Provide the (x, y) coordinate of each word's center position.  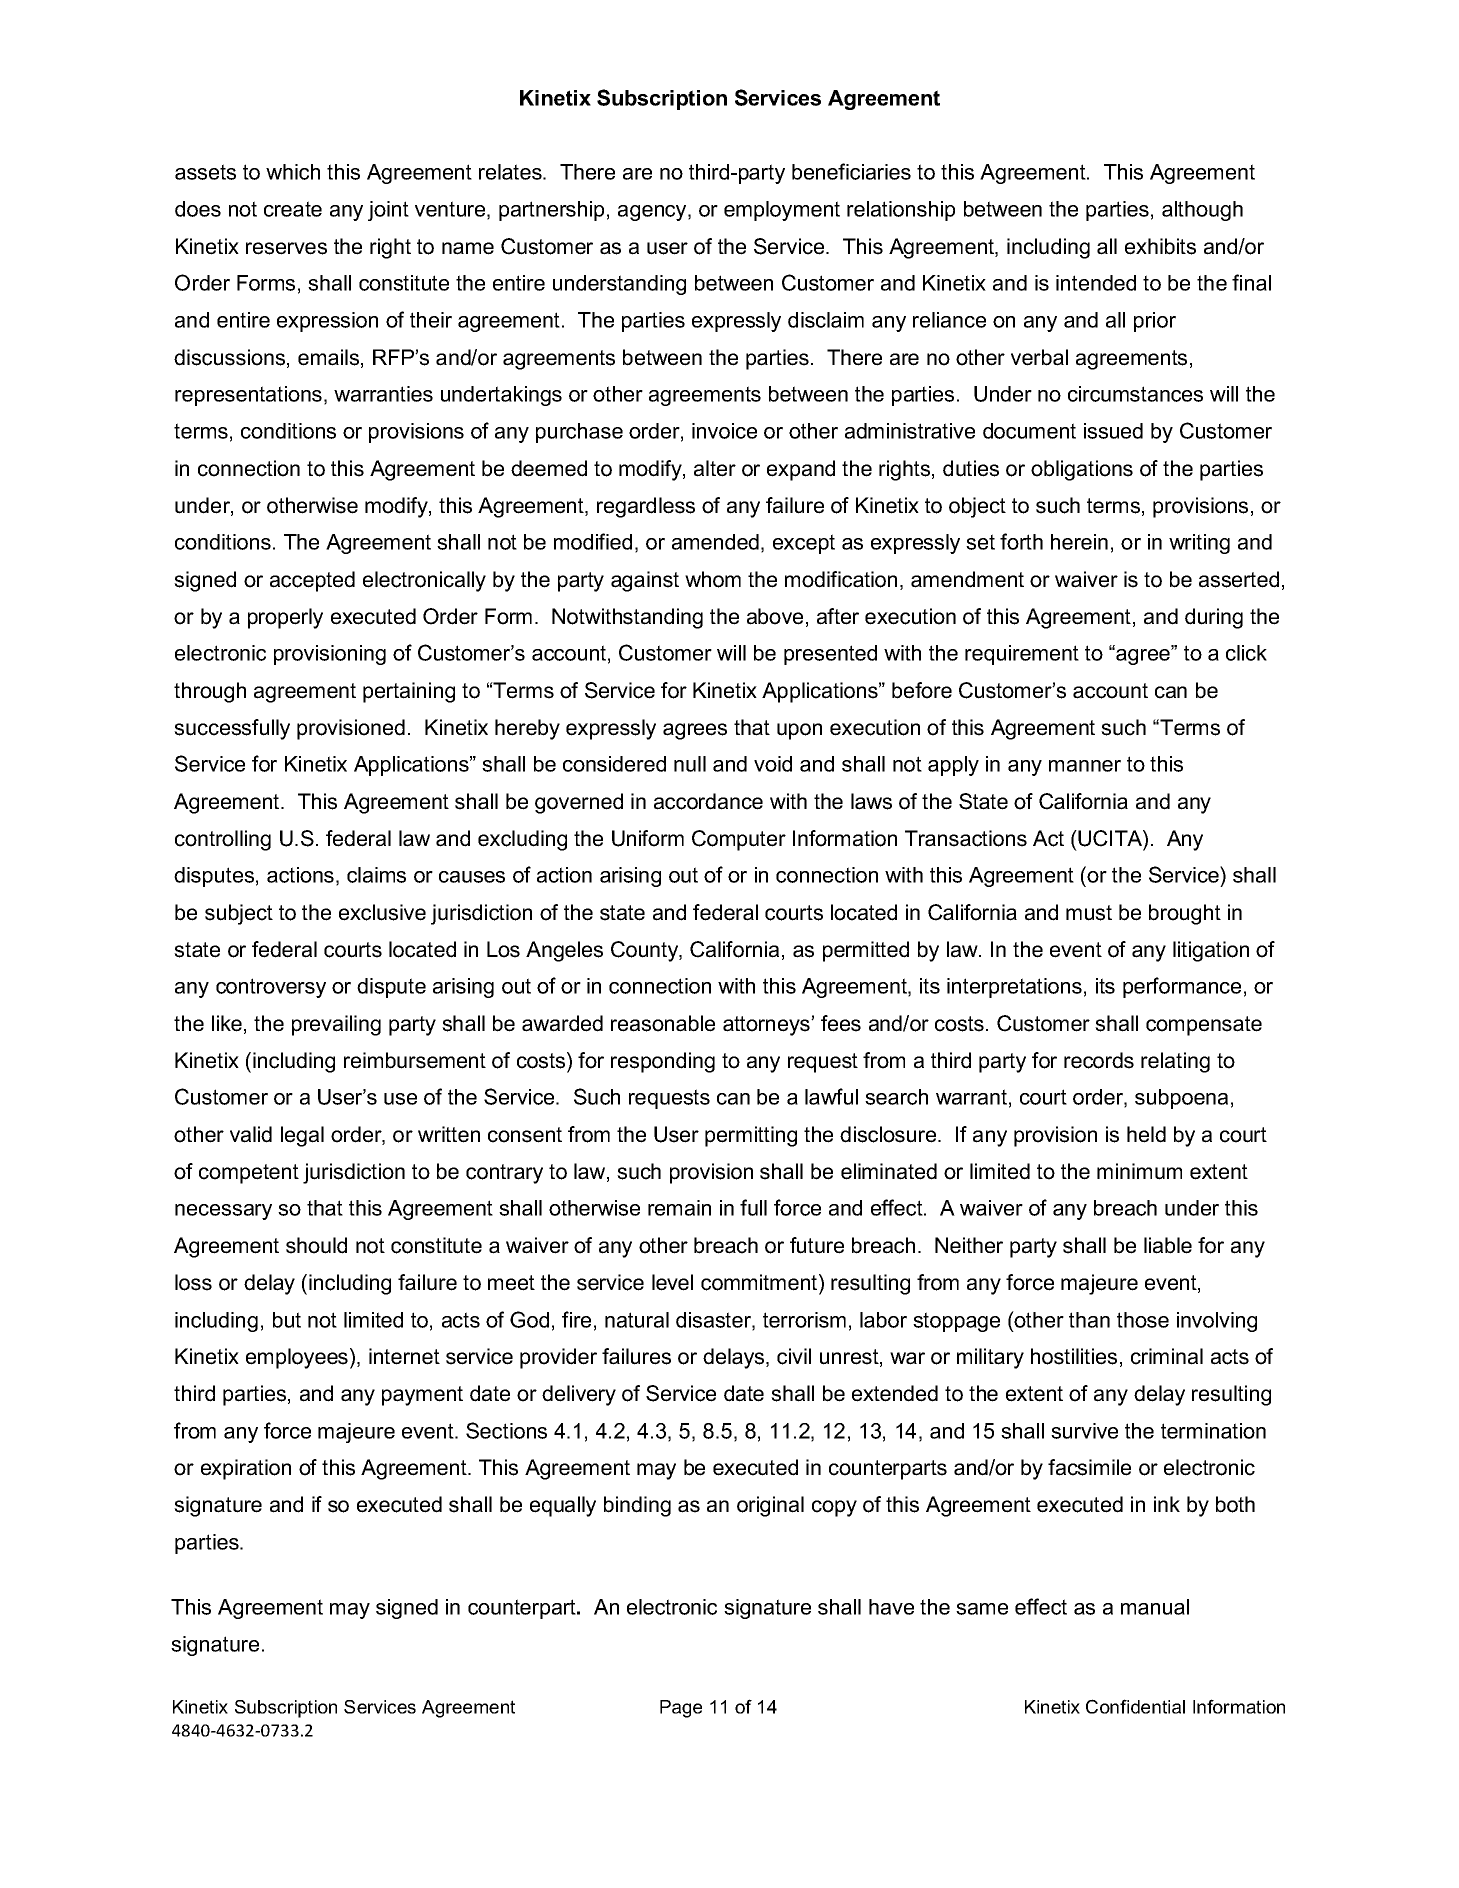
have (891, 1607)
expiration (246, 1469)
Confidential (1135, 1706)
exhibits (1160, 246)
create (293, 209)
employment (782, 211)
